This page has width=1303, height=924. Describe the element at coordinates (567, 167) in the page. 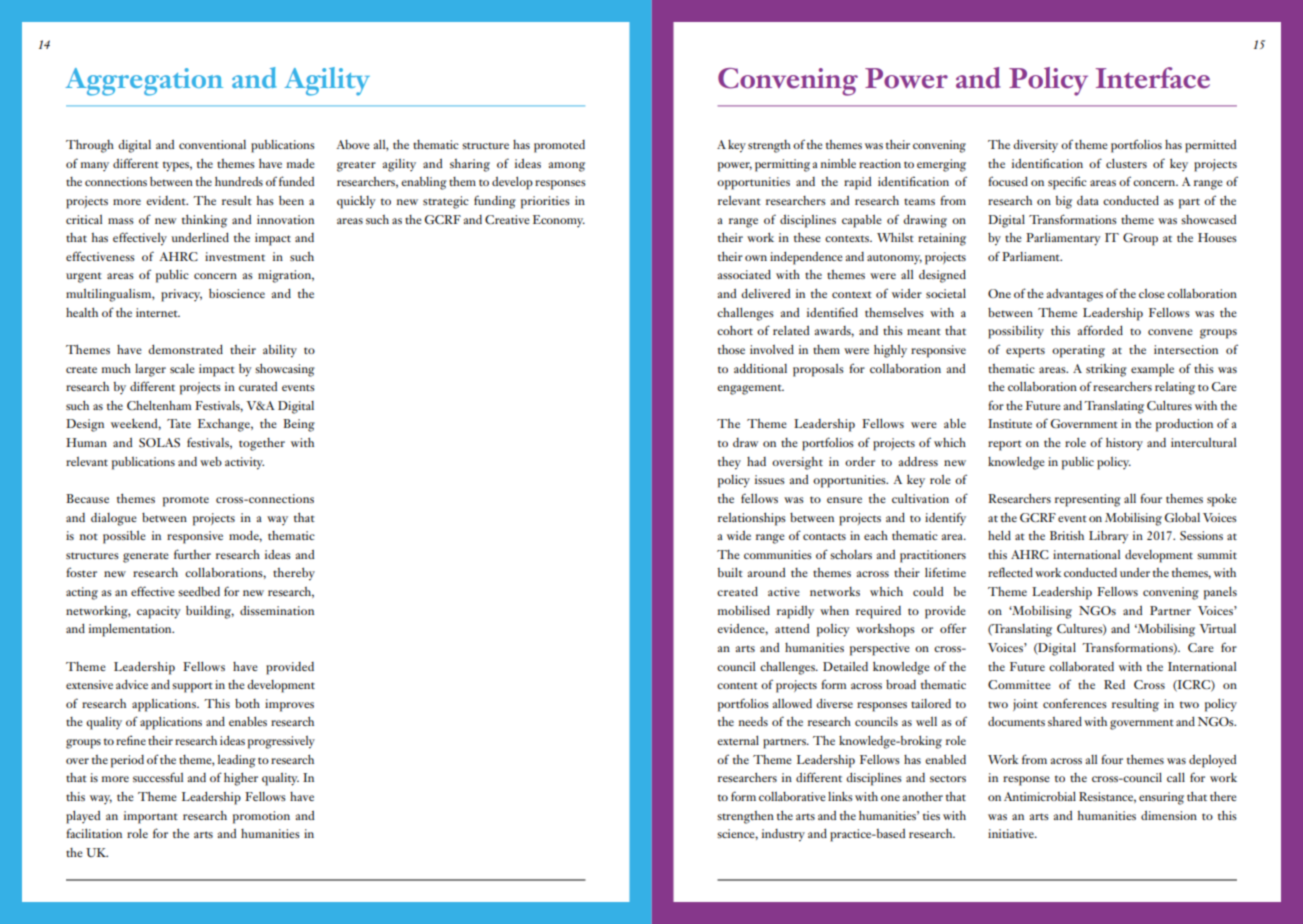

I see `among` at that location.
